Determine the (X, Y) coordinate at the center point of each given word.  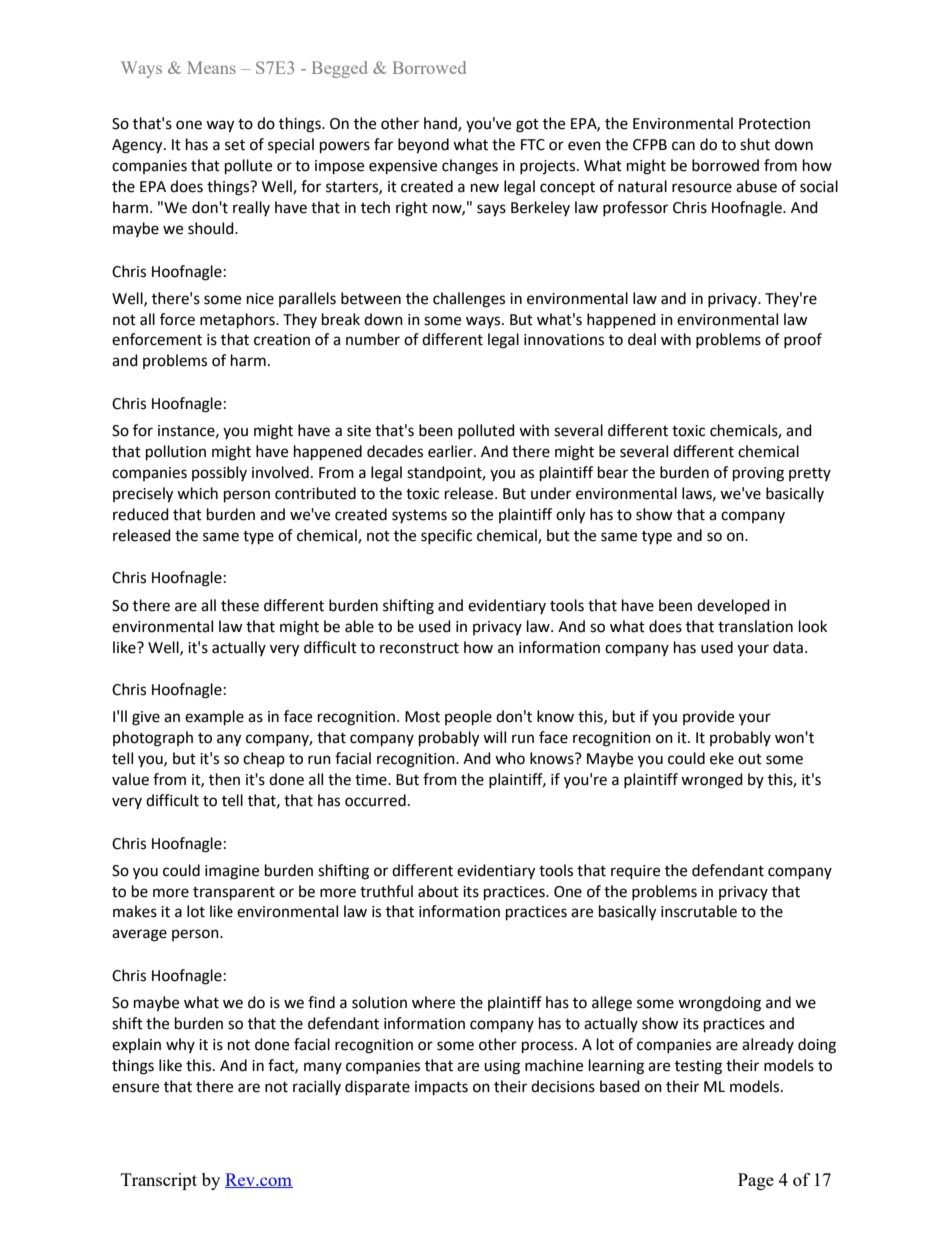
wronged (712, 781)
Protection (774, 124)
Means (211, 67)
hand (441, 124)
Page (756, 1181)
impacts (441, 1088)
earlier (451, 451)
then (224, 779)
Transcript (159, 1181)
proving (758, 474)
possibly (219, 473)
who (510, 758)
